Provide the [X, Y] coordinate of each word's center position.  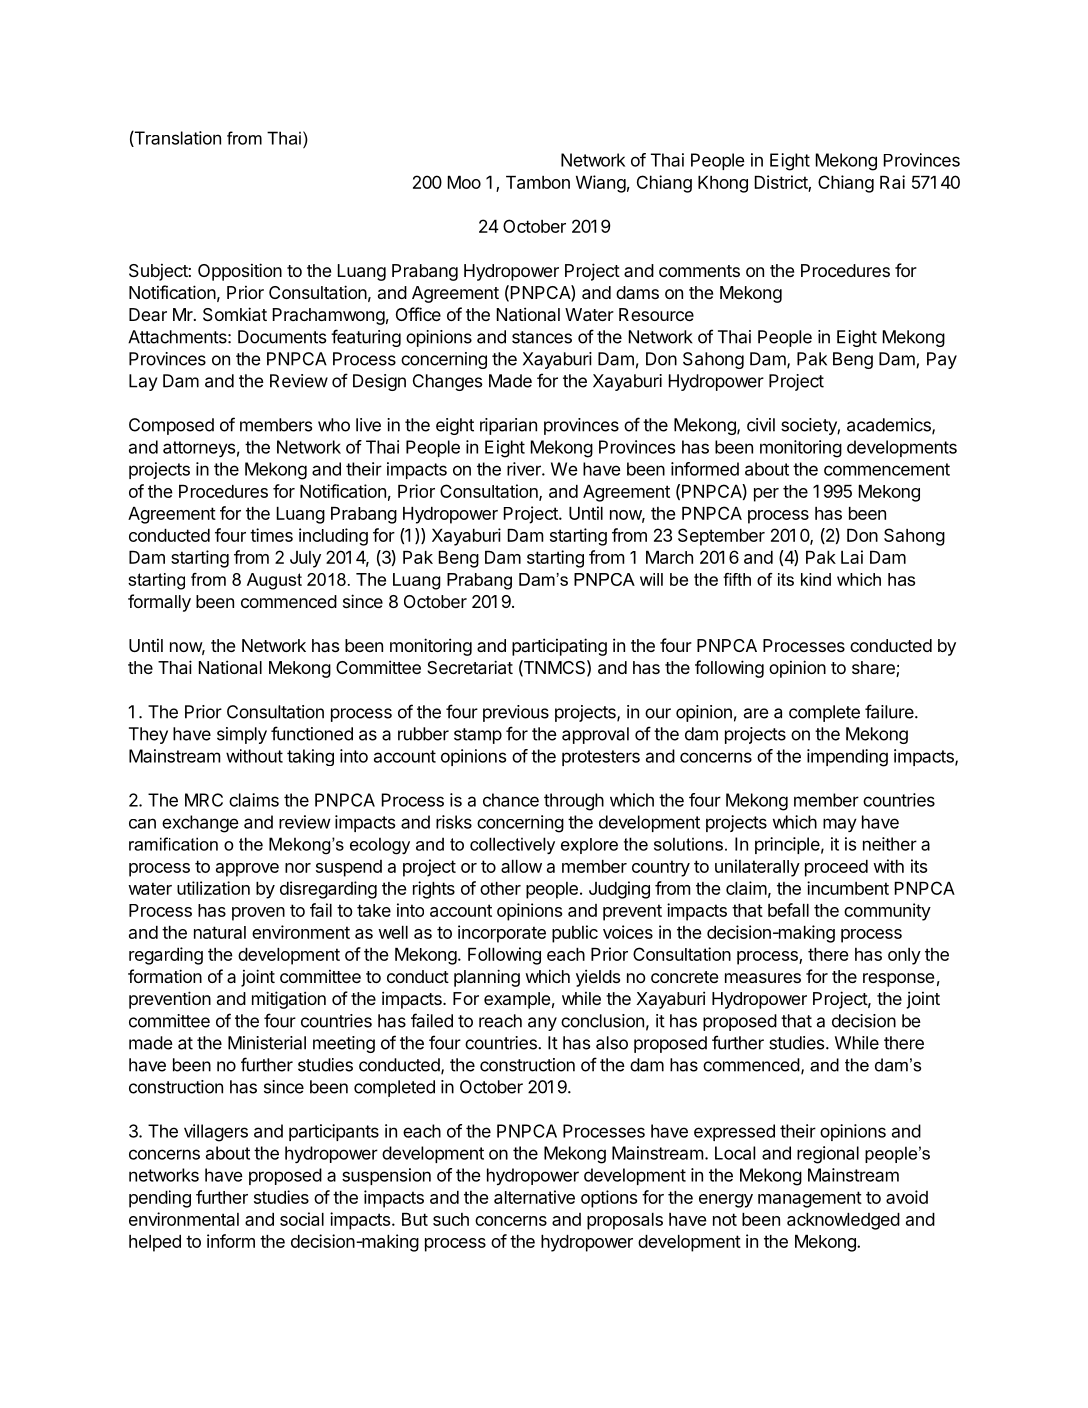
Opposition [240, 272]
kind [816, 579]
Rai [892, 182]
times [271, 535]
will [651, 579]
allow [521, 866]
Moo [464, 182]
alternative [534, 1197]
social [302, 1219]
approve [247, 870]
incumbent [848, 888]
